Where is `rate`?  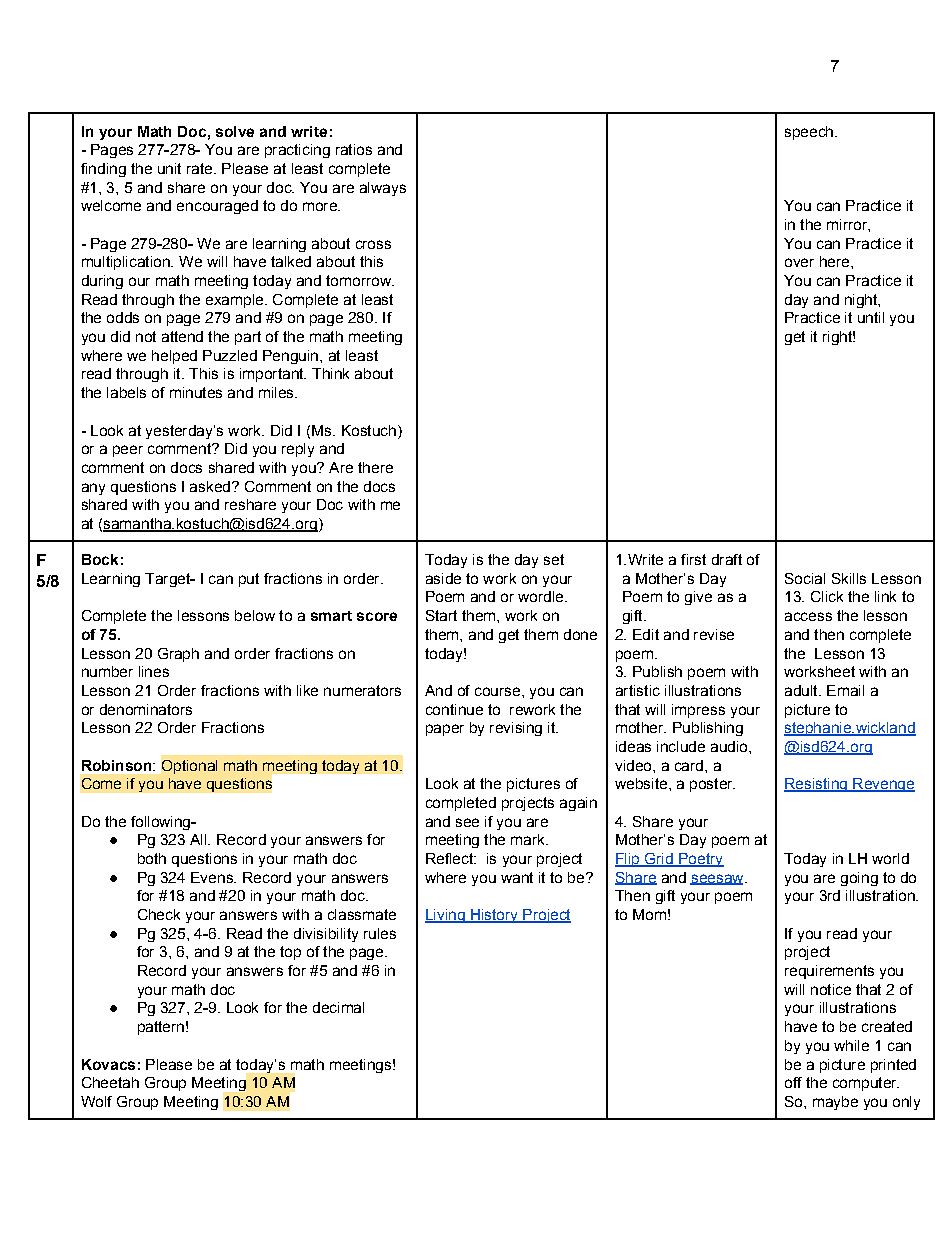 rate is located at coordinates (201, 168).
